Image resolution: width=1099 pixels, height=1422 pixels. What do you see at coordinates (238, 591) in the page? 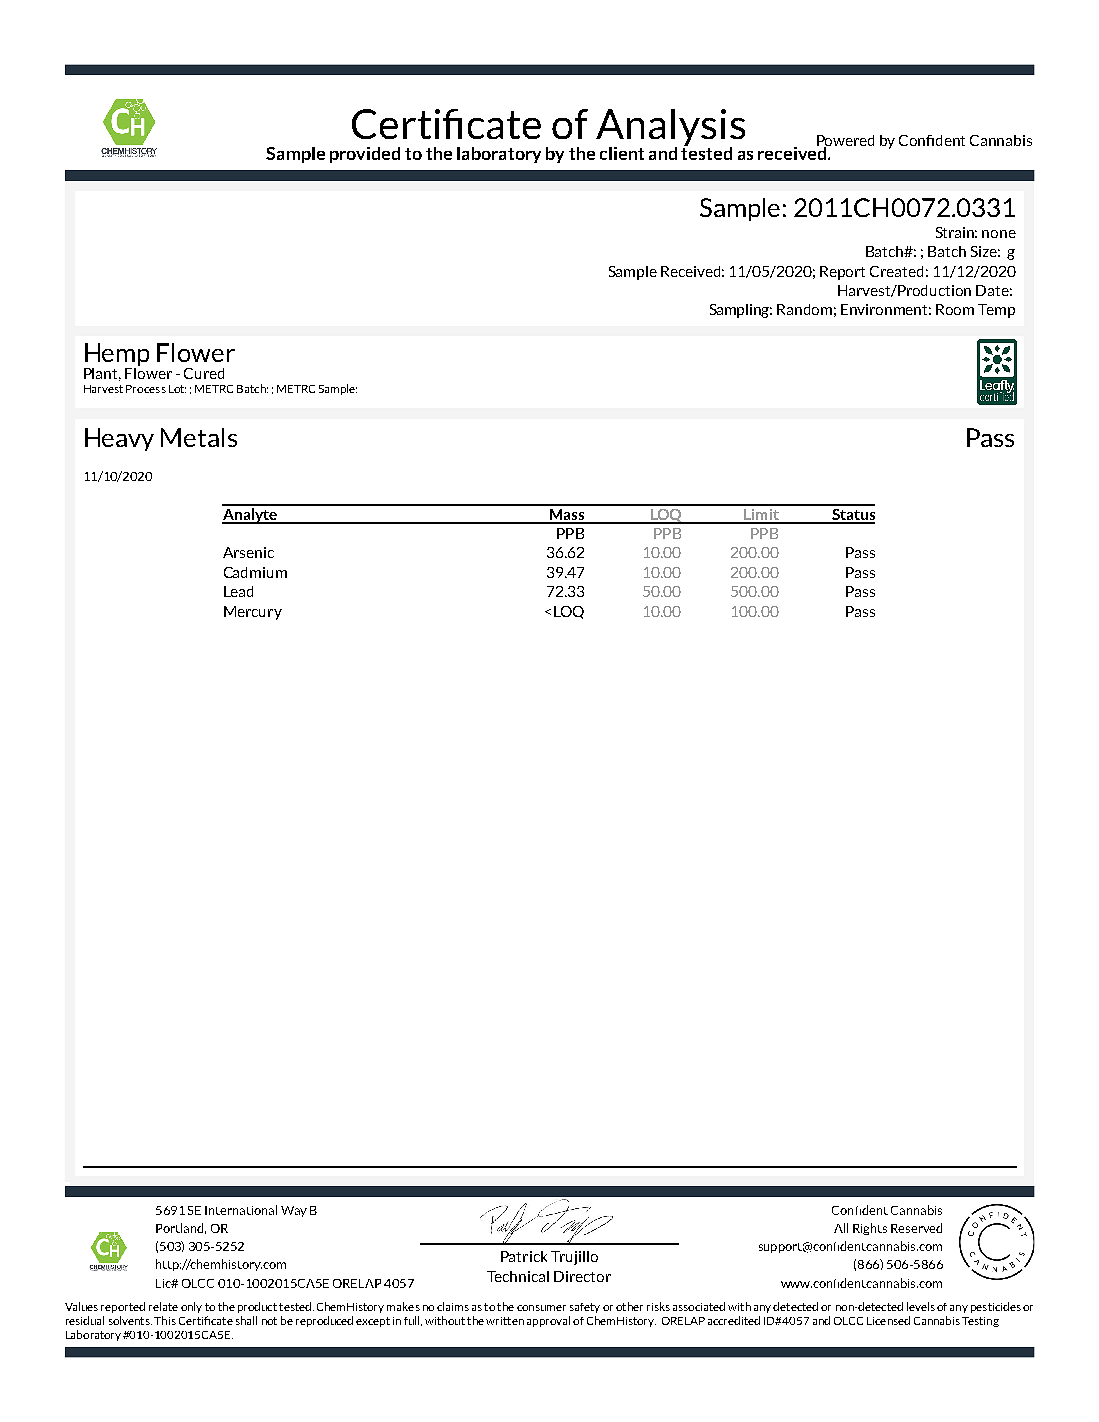
I see `Lead` at bounding box center [238, 591].
